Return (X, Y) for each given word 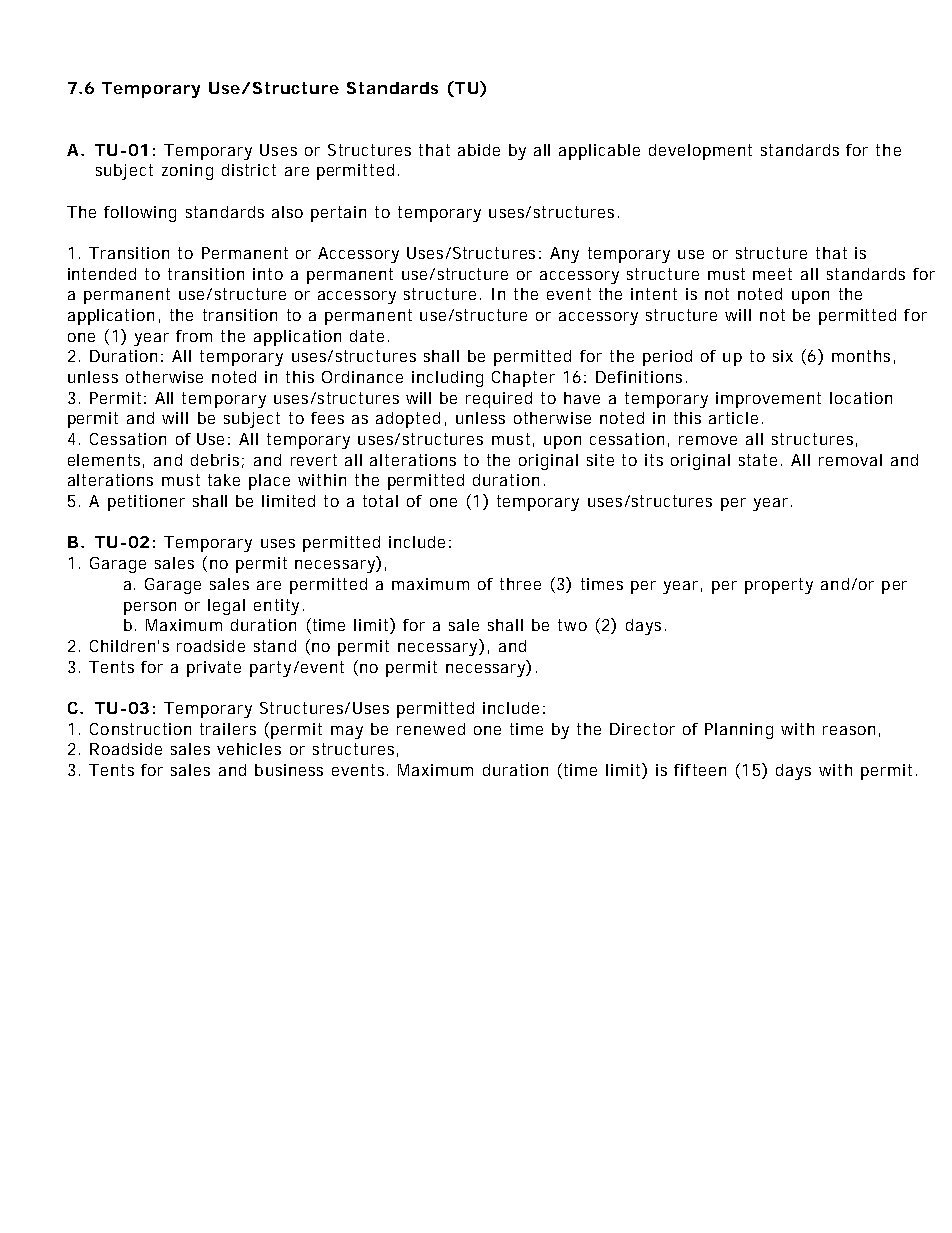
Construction (140, 729)
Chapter (523, 379)
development (700, 152)
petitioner (146, 503)
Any (564, 255)
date (369, 336)
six (783, 356)
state (760, 460)
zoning (187, 172)
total (380, 501)
